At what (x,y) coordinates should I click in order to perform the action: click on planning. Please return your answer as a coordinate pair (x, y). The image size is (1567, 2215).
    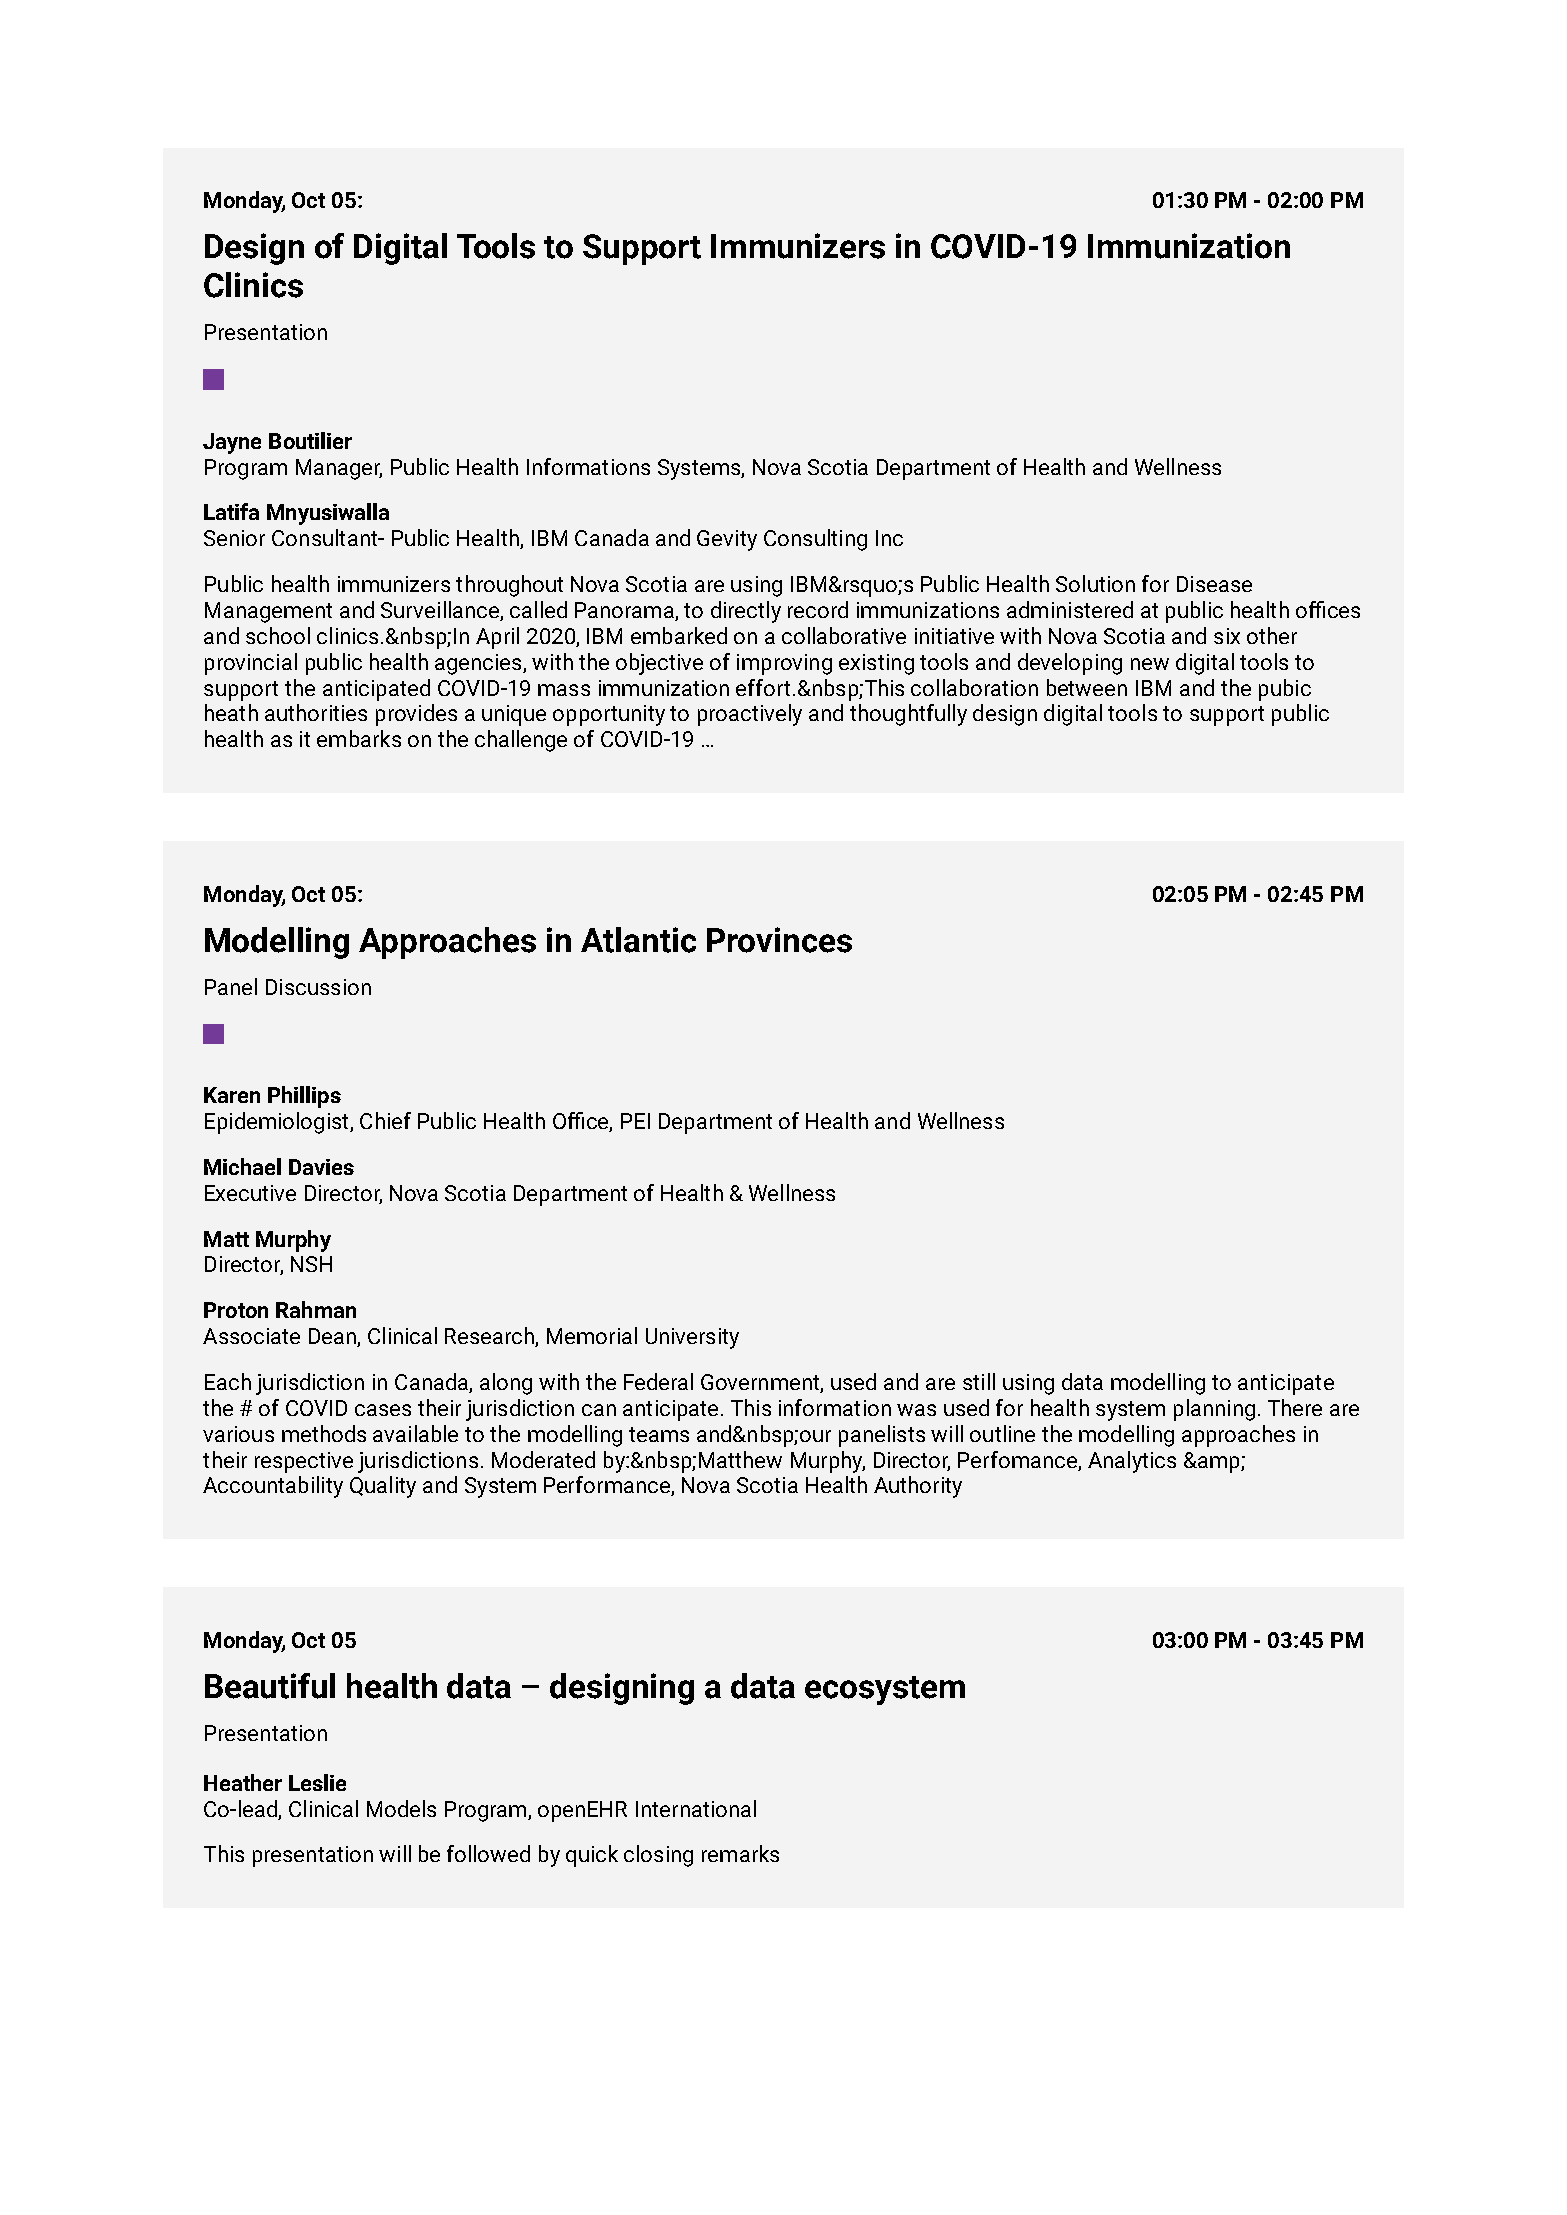
    Looking at the image, I should click on (1214, 1410).
